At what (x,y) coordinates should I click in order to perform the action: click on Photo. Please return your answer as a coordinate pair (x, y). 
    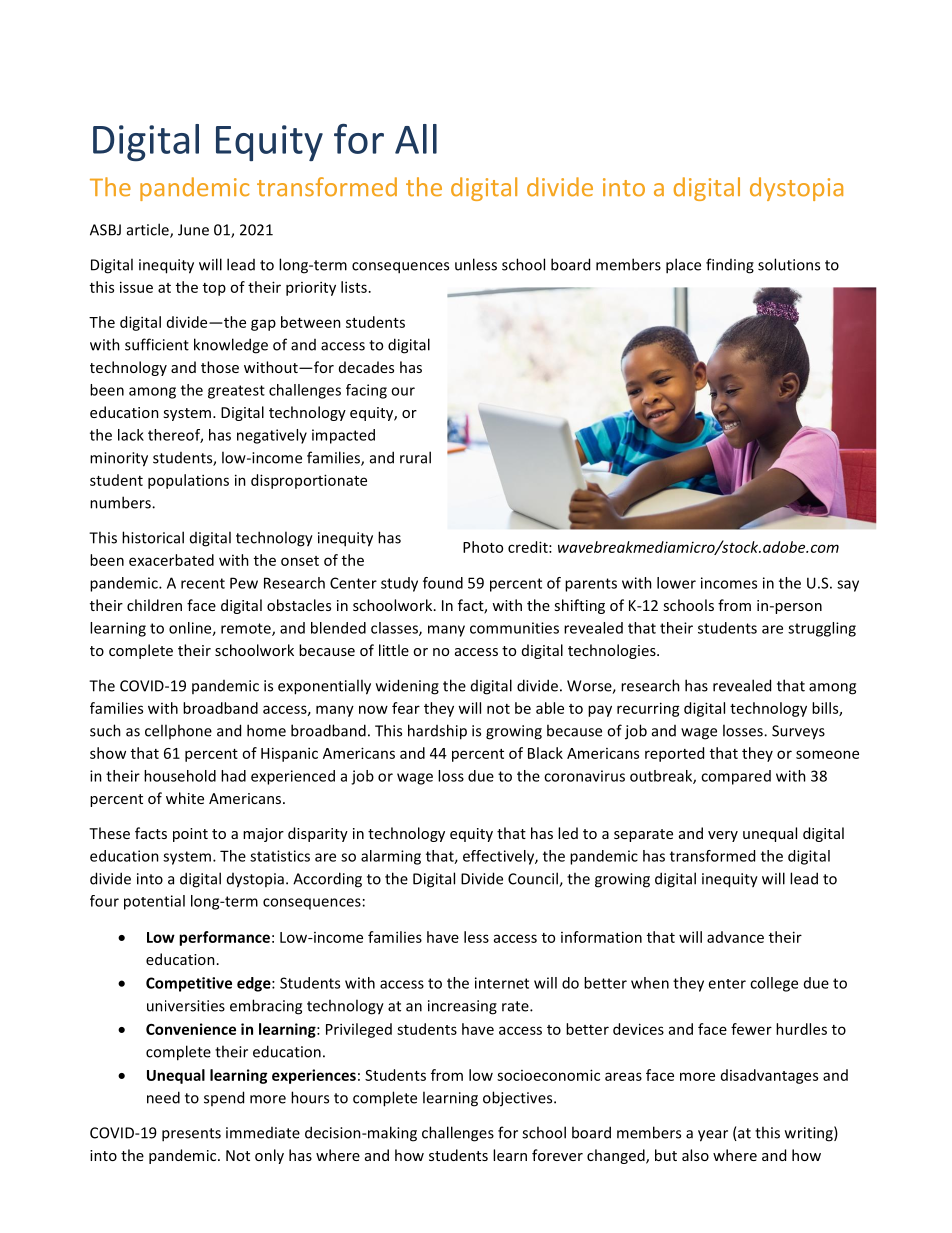
    Looking at the image, I should click on (483, 547).
